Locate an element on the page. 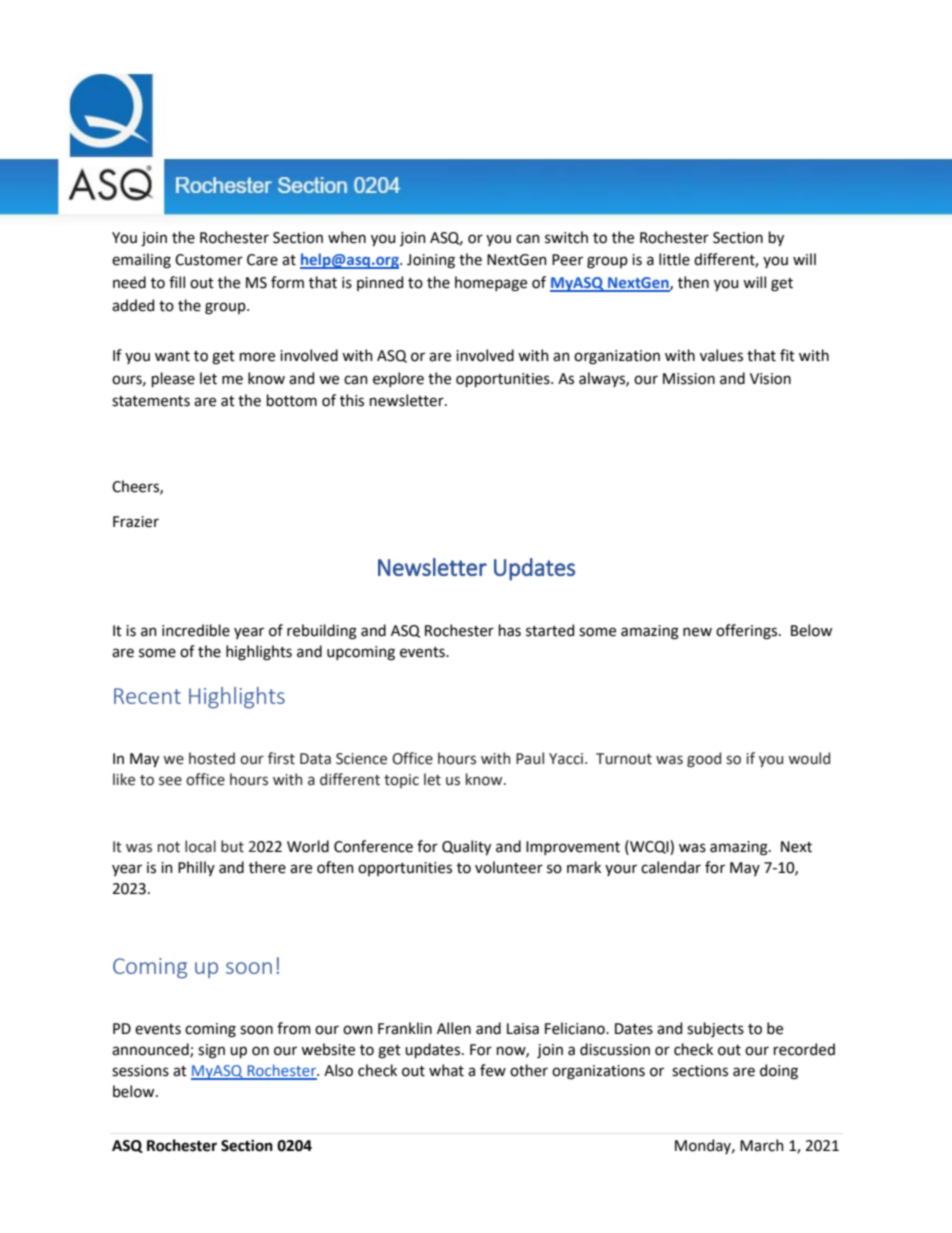  Recent is located at coordinates (147, 696).
